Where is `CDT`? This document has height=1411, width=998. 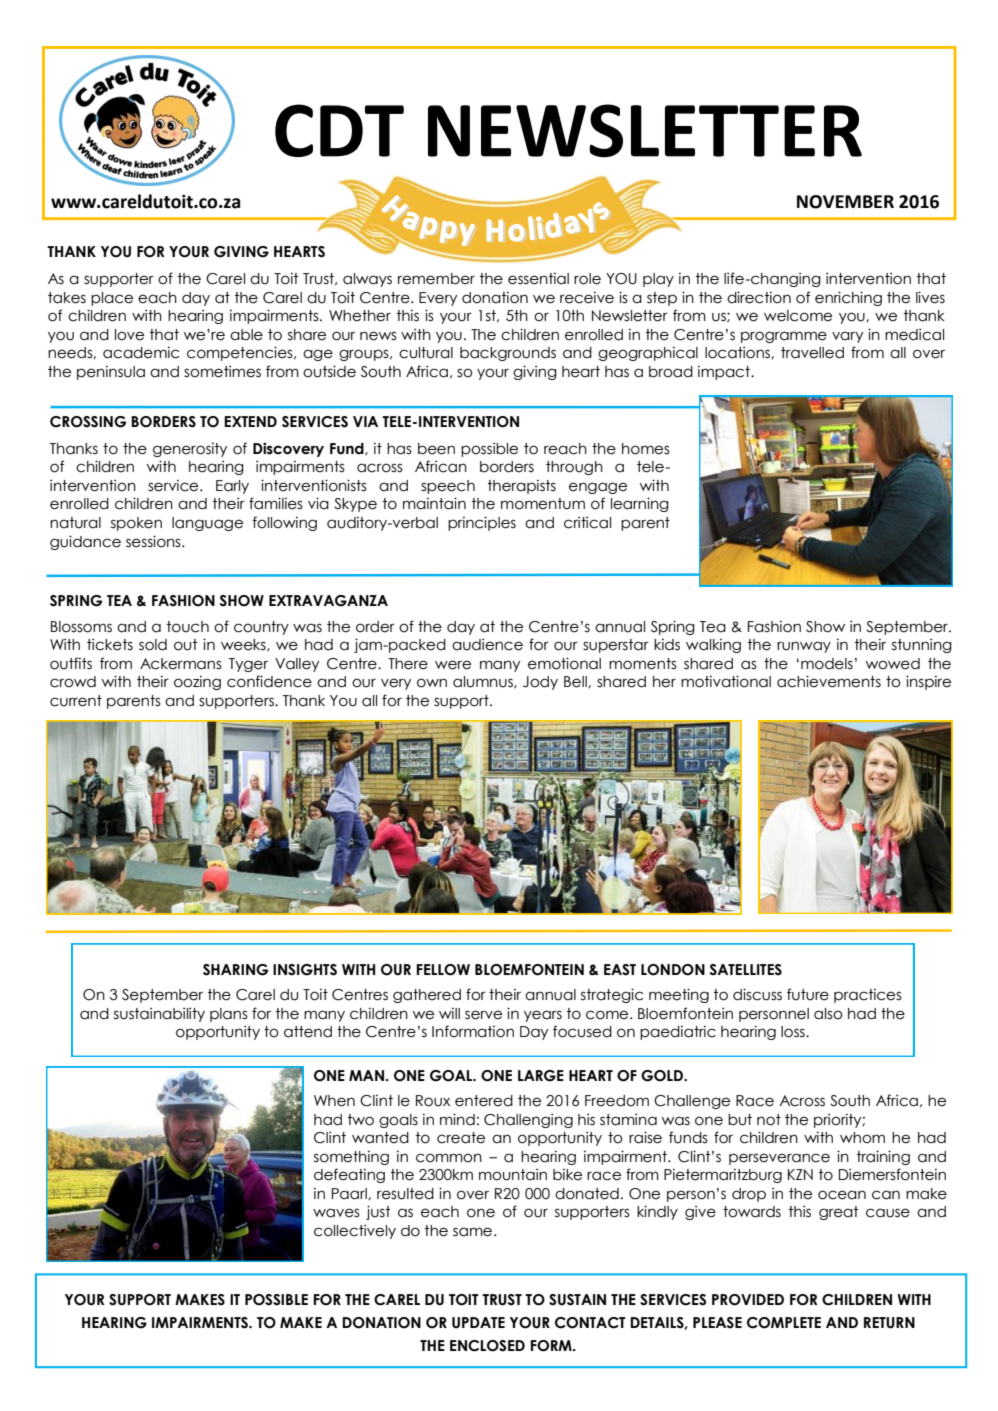 CDT is located at coordinates (339, 130).
